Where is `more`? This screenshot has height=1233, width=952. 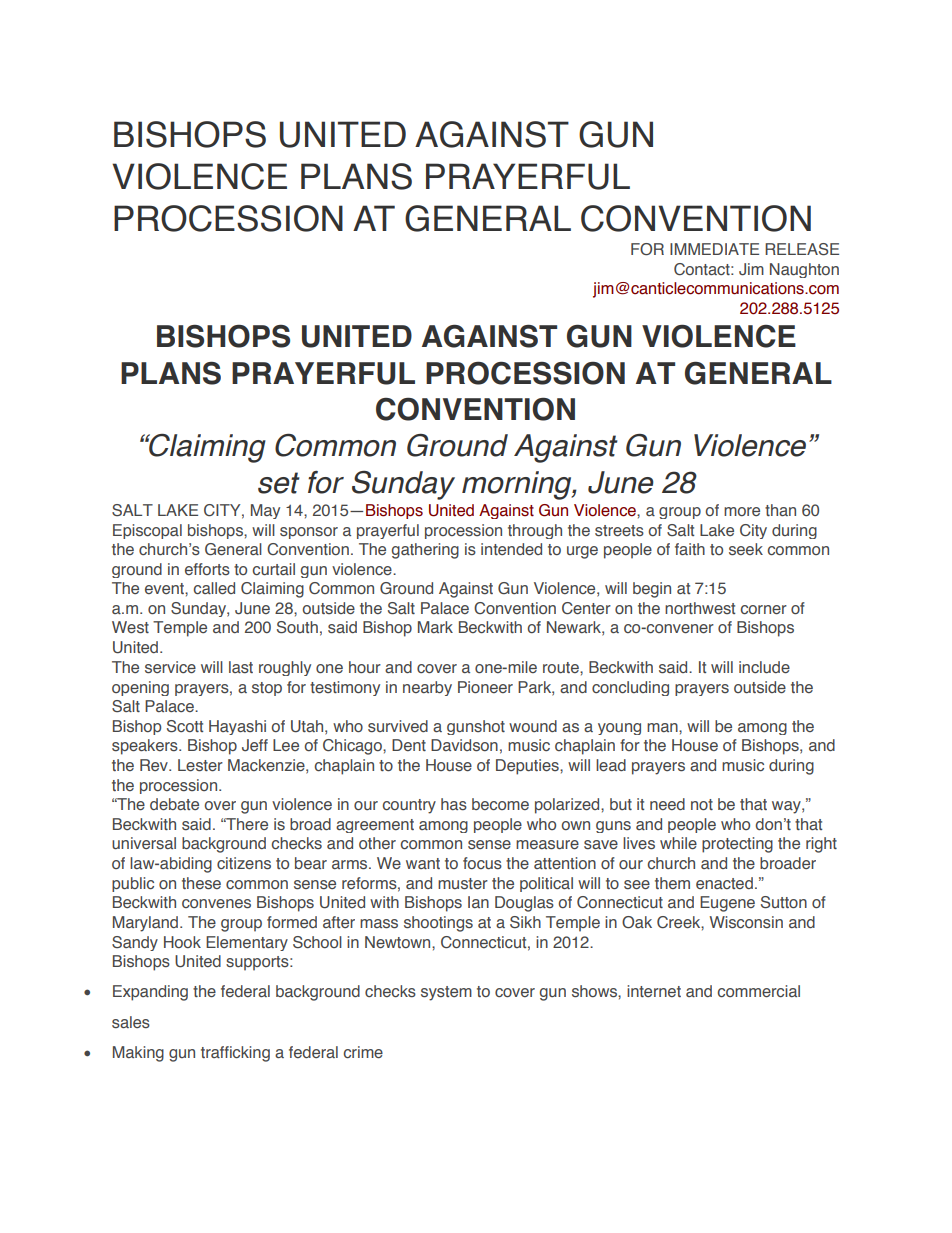
more is located at coordinates (742, 511).
